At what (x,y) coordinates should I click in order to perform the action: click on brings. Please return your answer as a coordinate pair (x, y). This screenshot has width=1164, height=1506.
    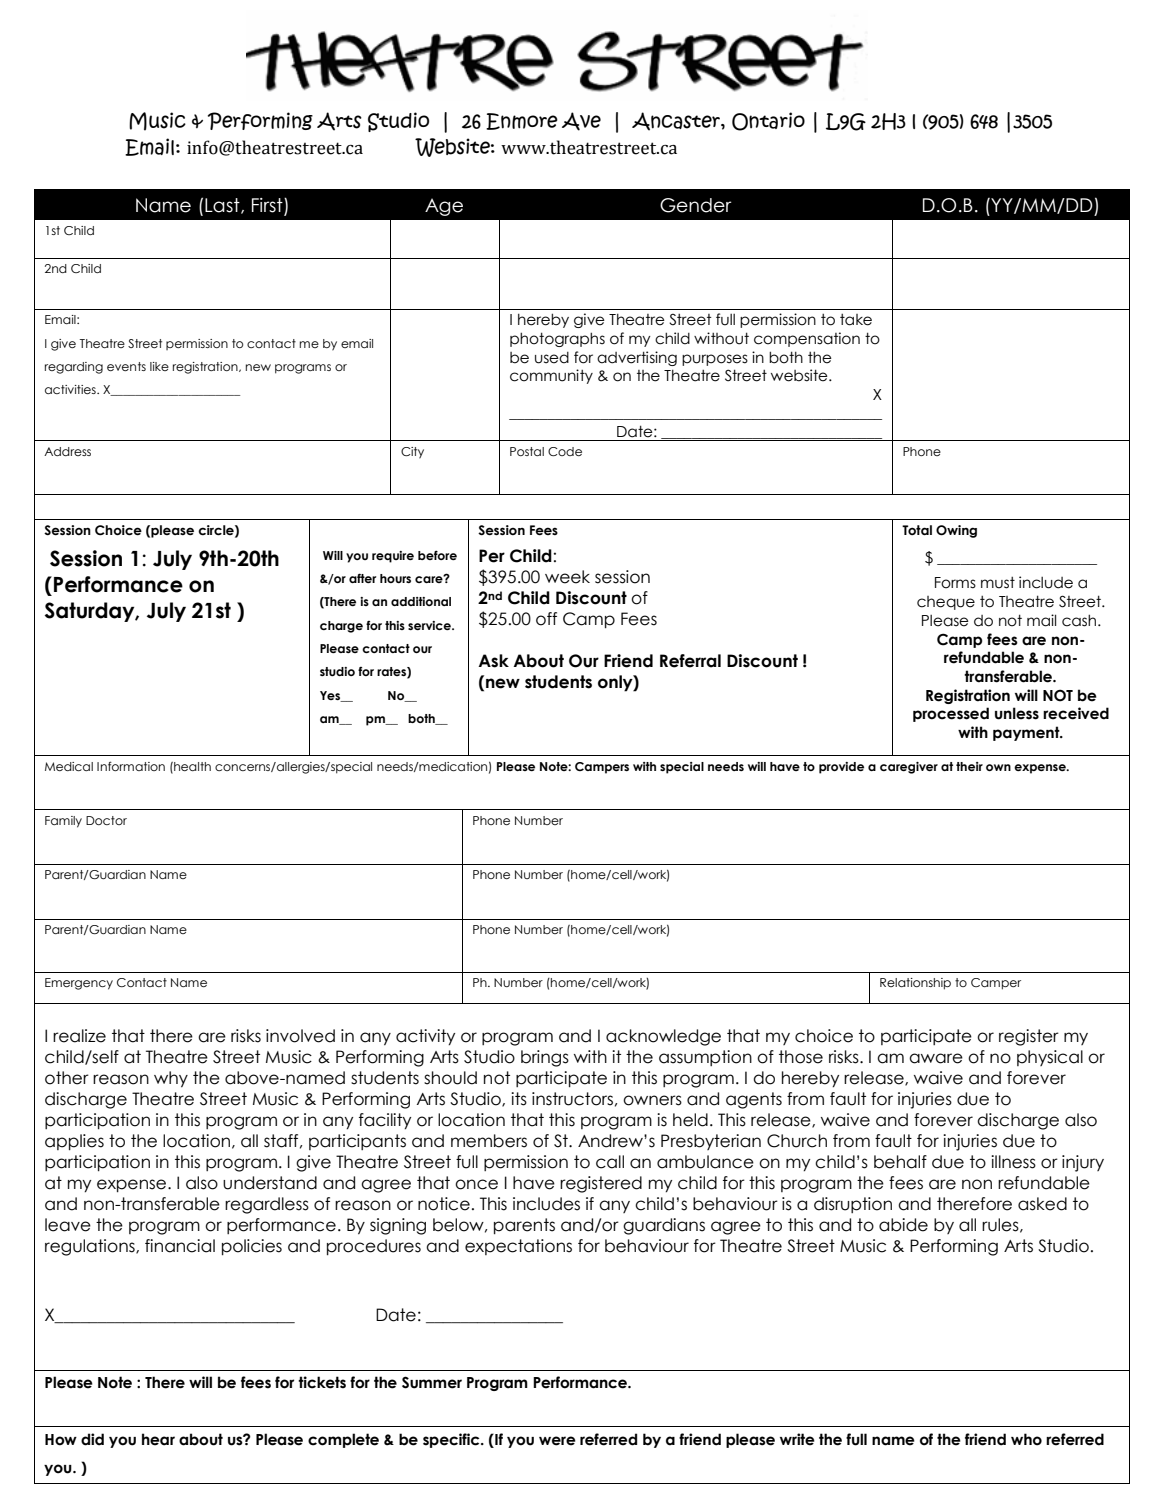
    Looking at the image, I should click on (545, 1058).
